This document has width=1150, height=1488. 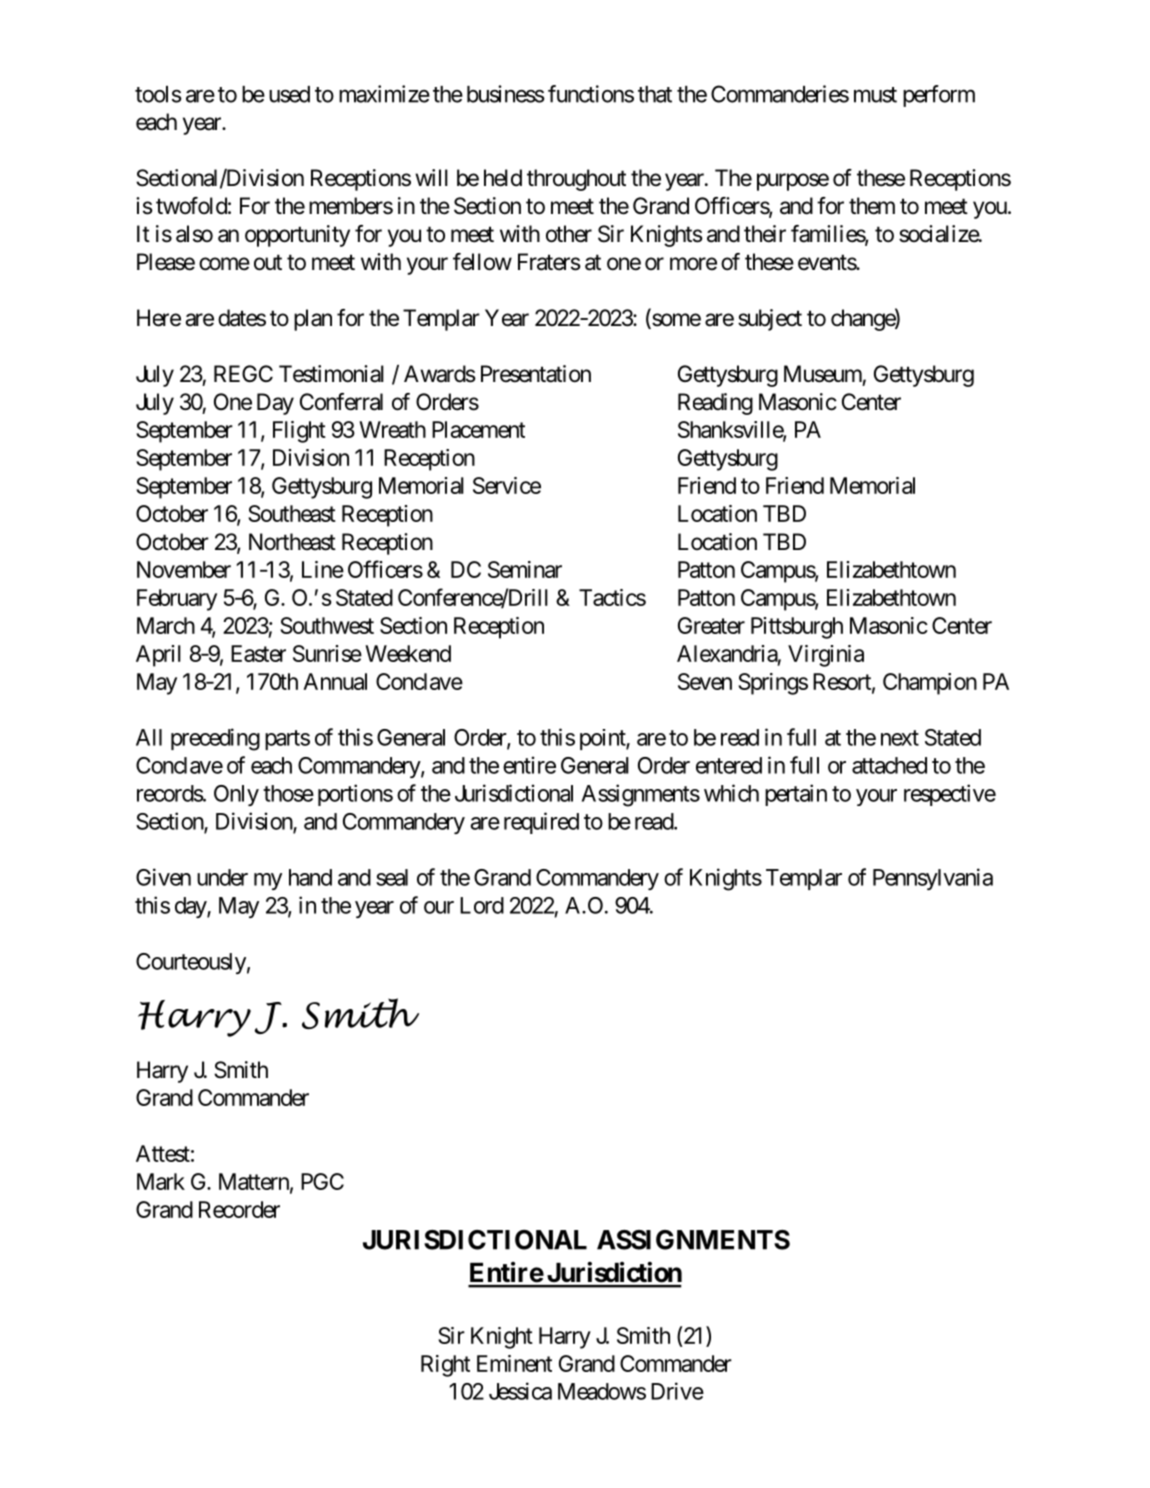 What do you see at coordinates (541, 823) in the document?
I see `required` at bounding box center [541, 823].
